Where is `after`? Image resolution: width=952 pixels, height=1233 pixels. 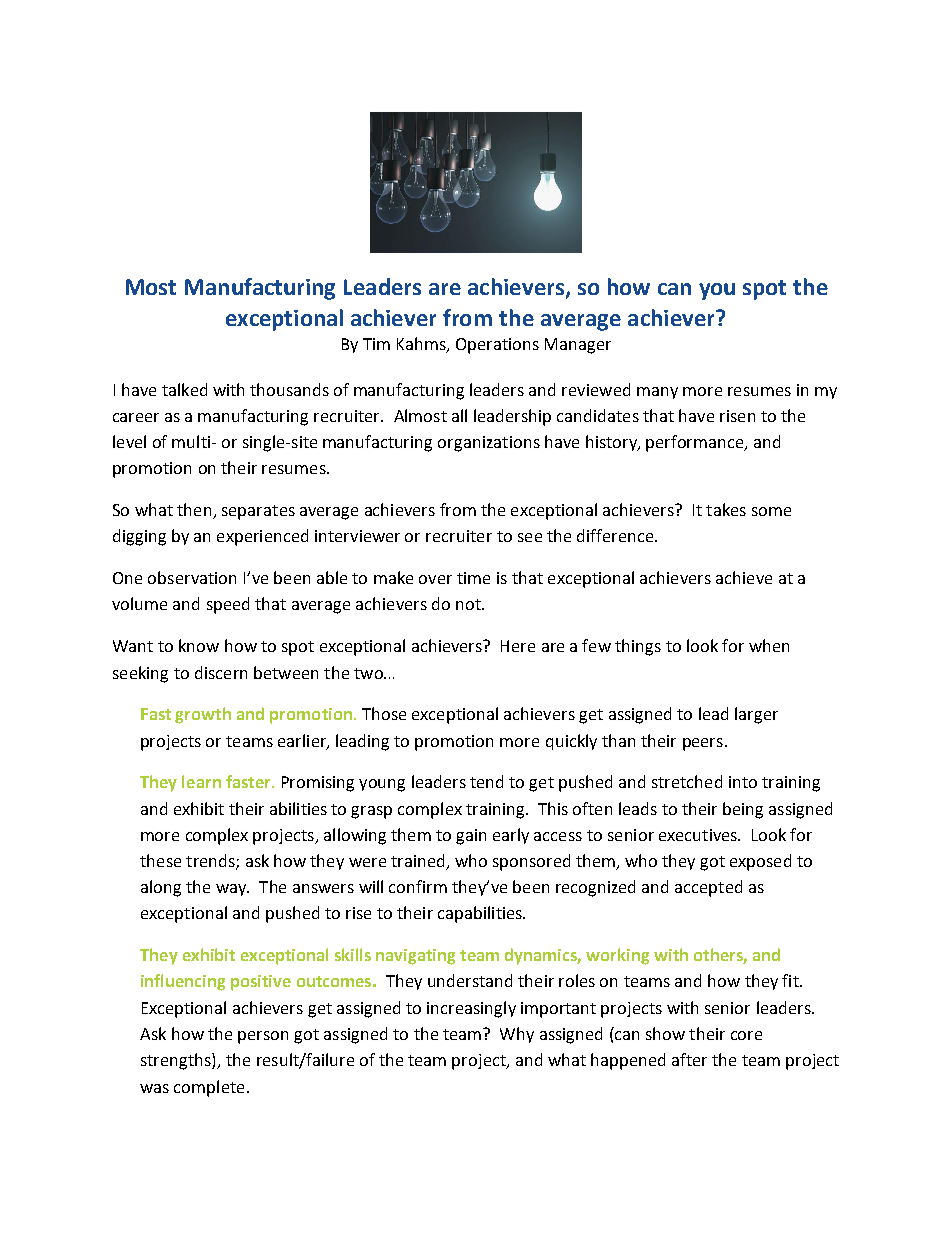 after is located at coordinates (689, 1059).
